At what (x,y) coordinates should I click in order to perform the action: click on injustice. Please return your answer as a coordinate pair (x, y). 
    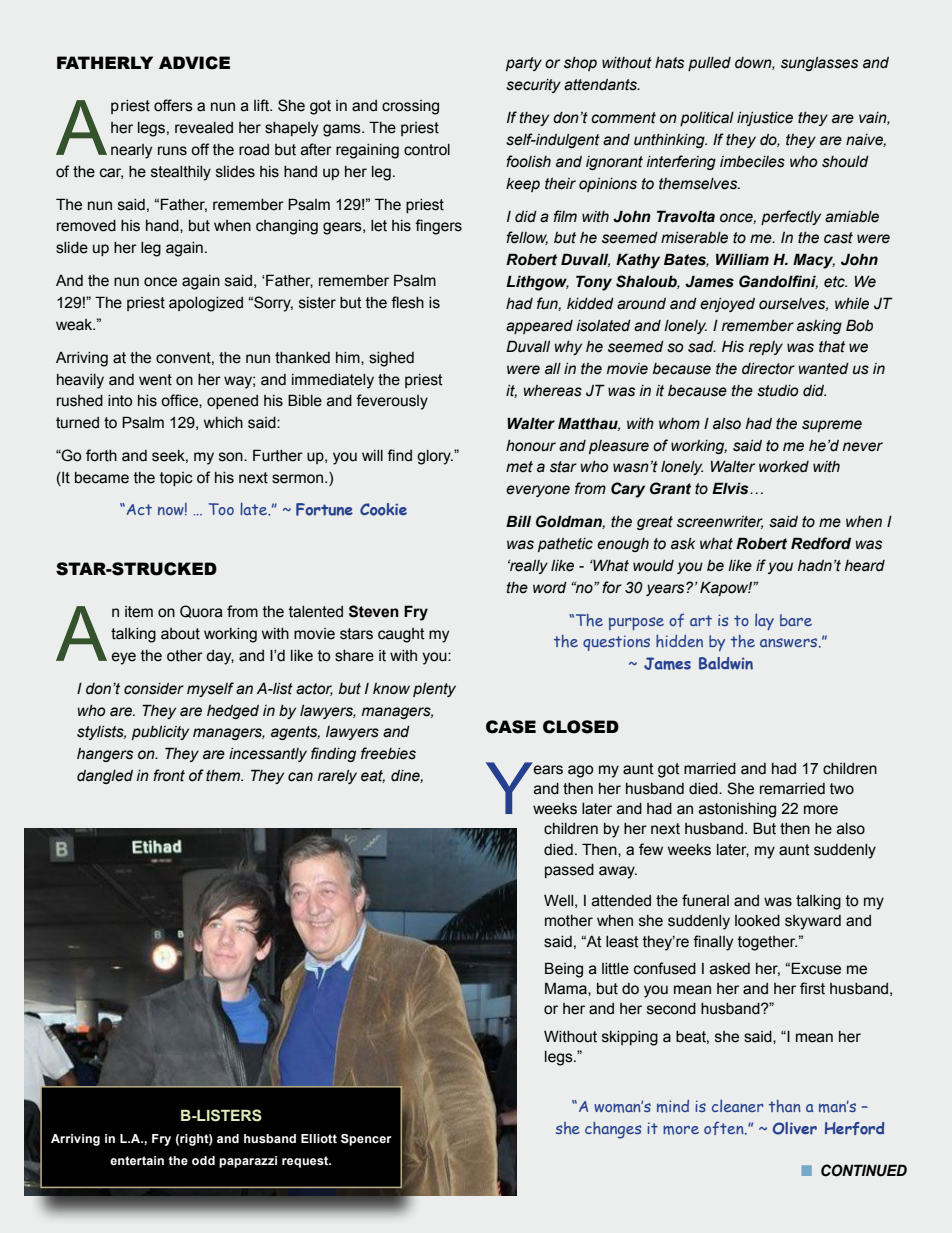
    Looking at the image, I should click on (765, 119).
